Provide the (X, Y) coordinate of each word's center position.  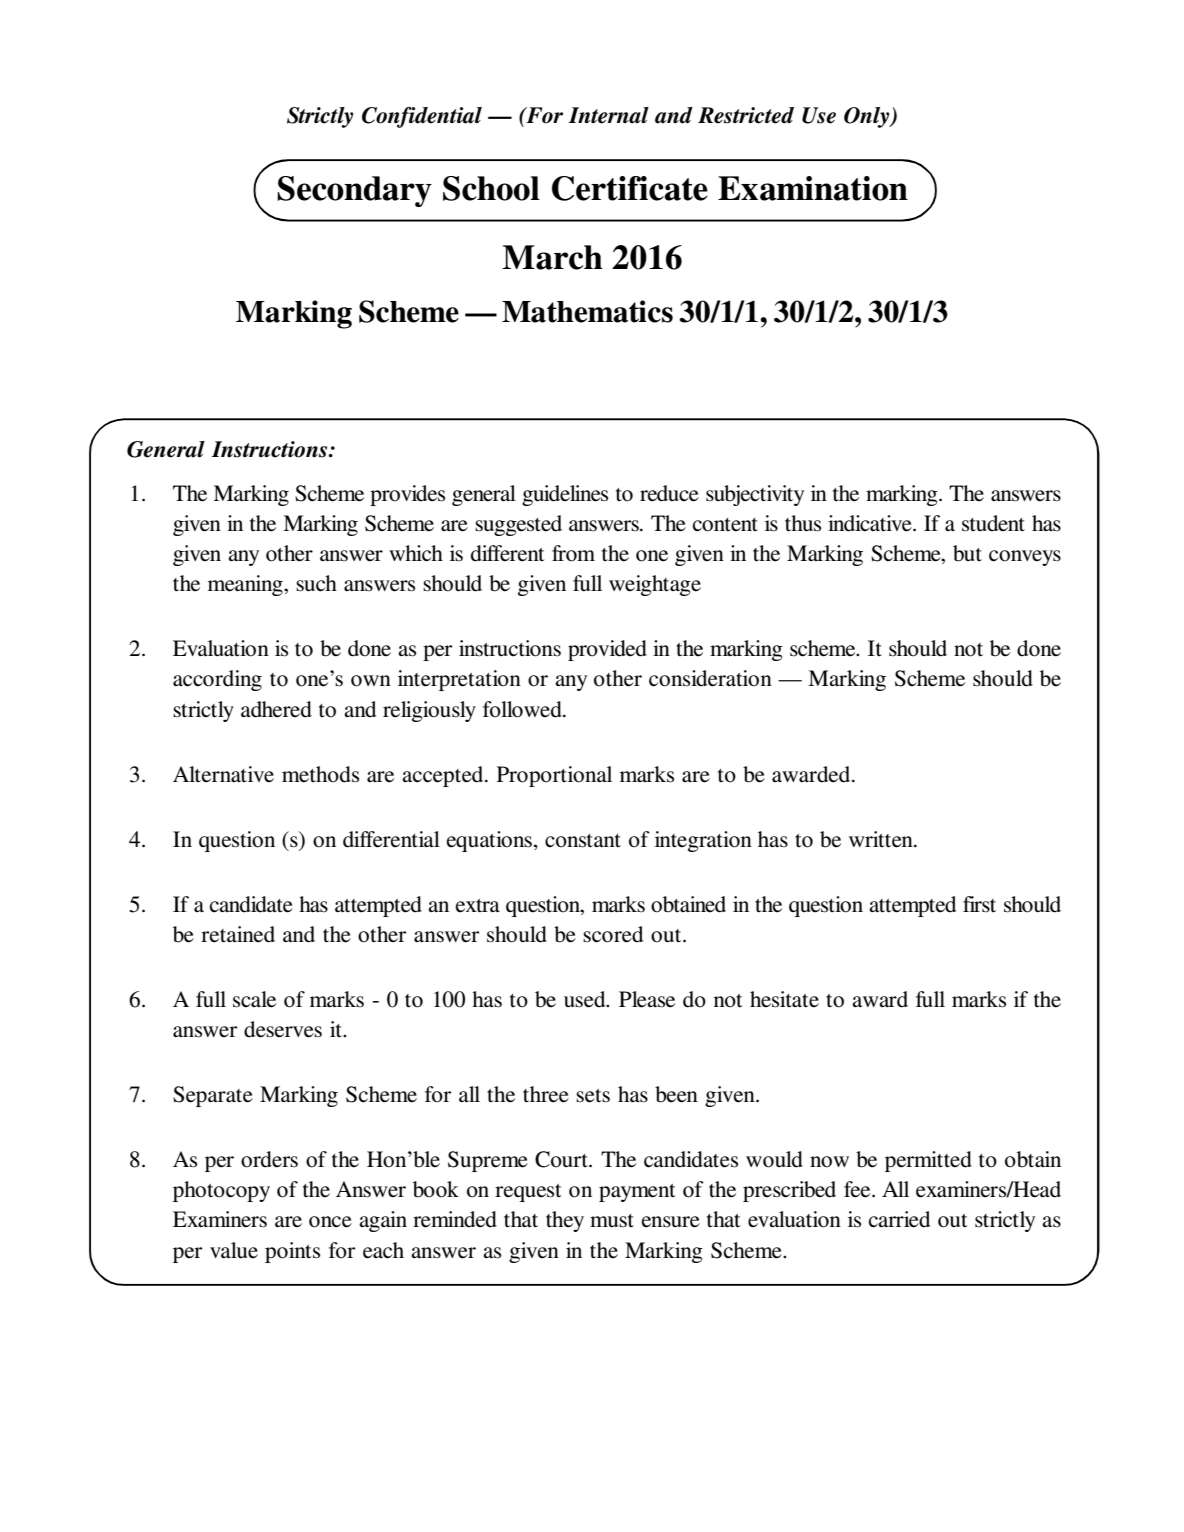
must (612, 1221)
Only (868, 117)
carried (899, 1219)
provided (607, 650)
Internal (609, 115)
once (330, 1222)
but (967, 553)
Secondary (354, 191)
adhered (276, 709)
